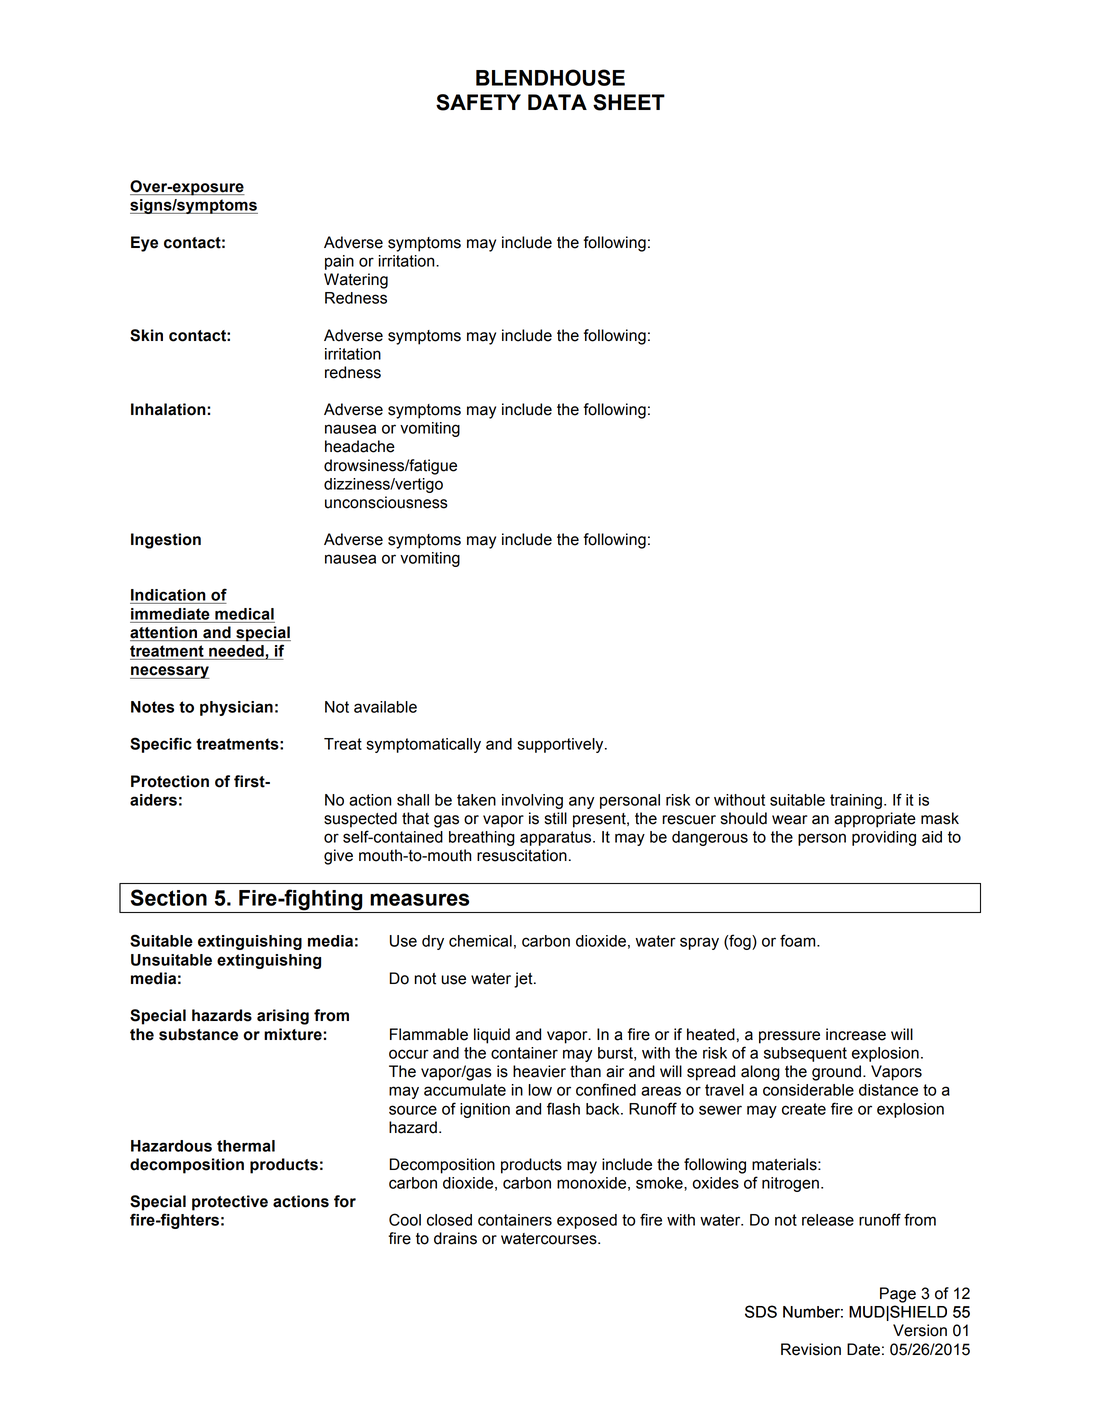 This page has height=1422, width=1099. What do you see at coordinates (386, 502) in the page?
I see `unconsciousness` at bounding box center [386, 502].
